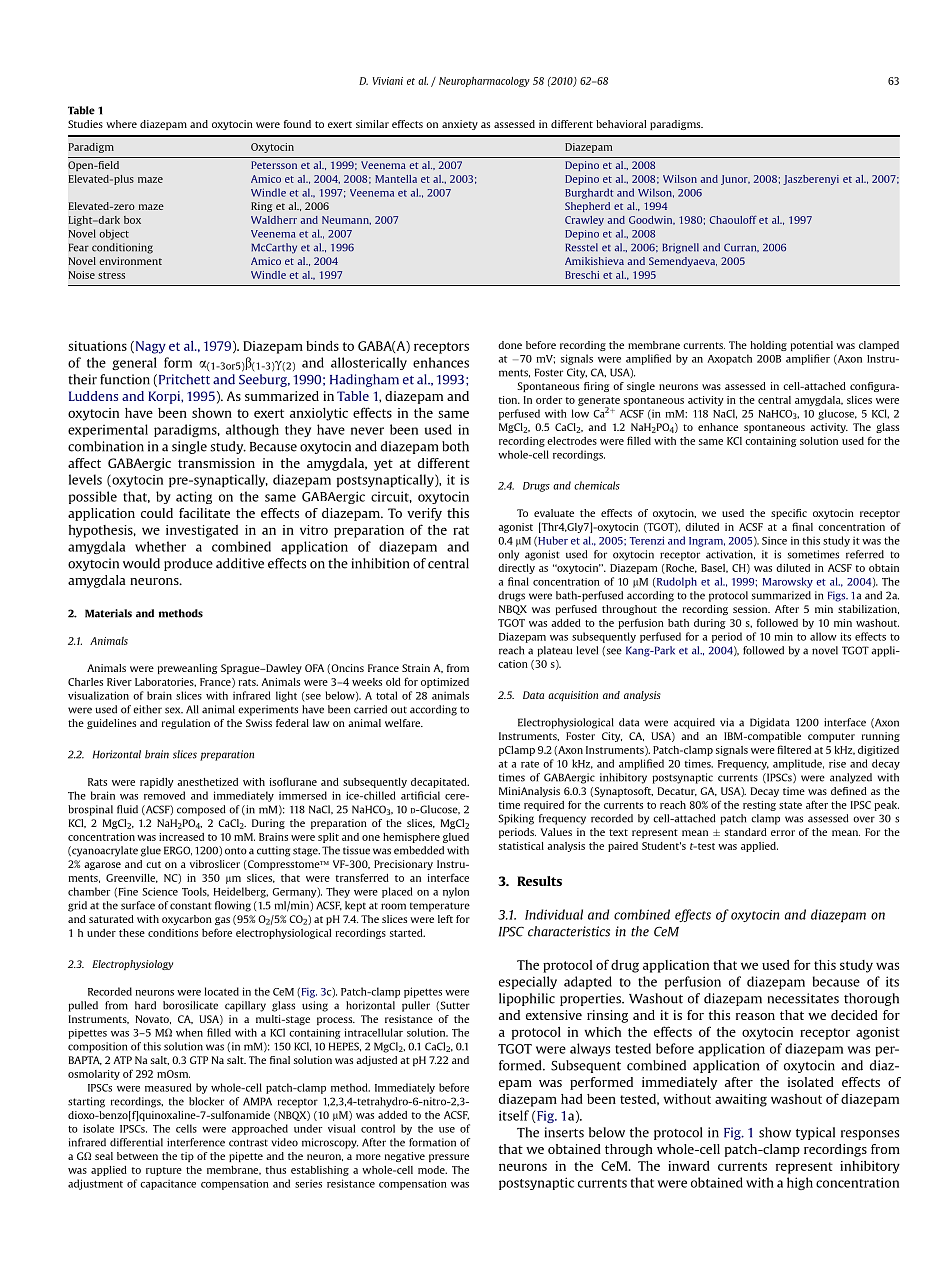  What do you see at coordinates (621, 124) in the screenshot?
I see `behavioral` at bounding box center [621, 124].
